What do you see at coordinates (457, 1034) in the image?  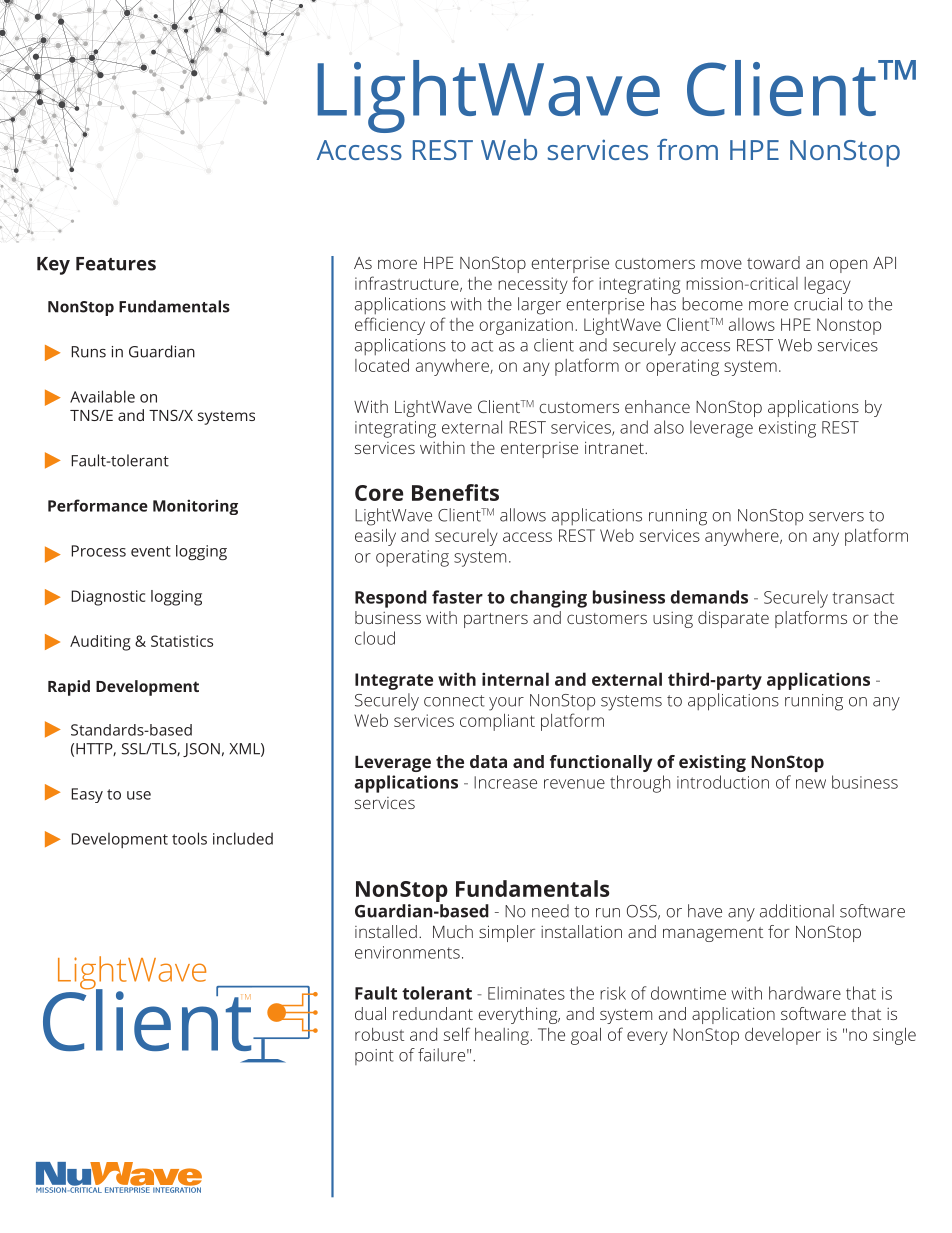 I see `self` at bounding box center [457, 1034].
